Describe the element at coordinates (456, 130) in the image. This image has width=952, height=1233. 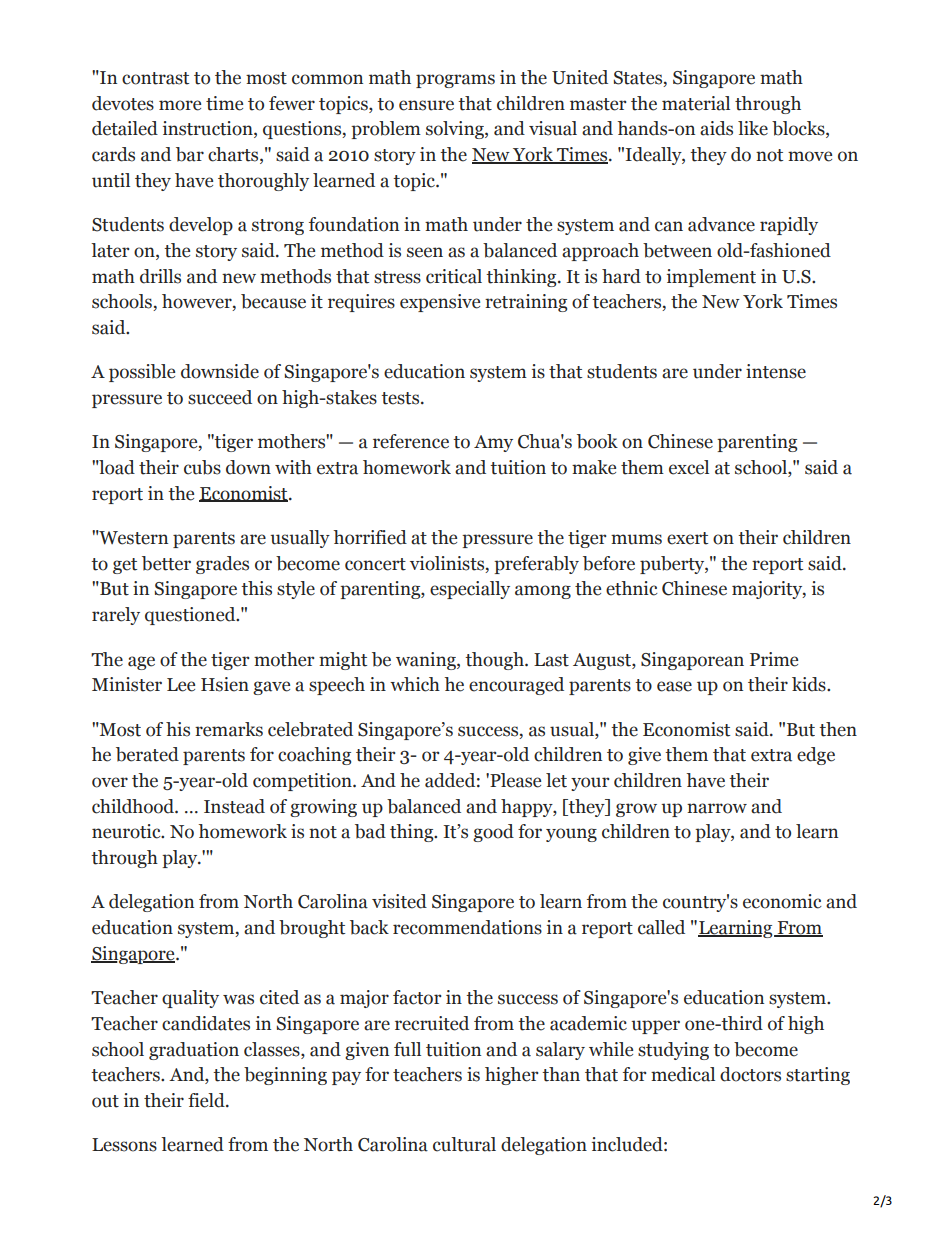
I see `solving` at that location.
